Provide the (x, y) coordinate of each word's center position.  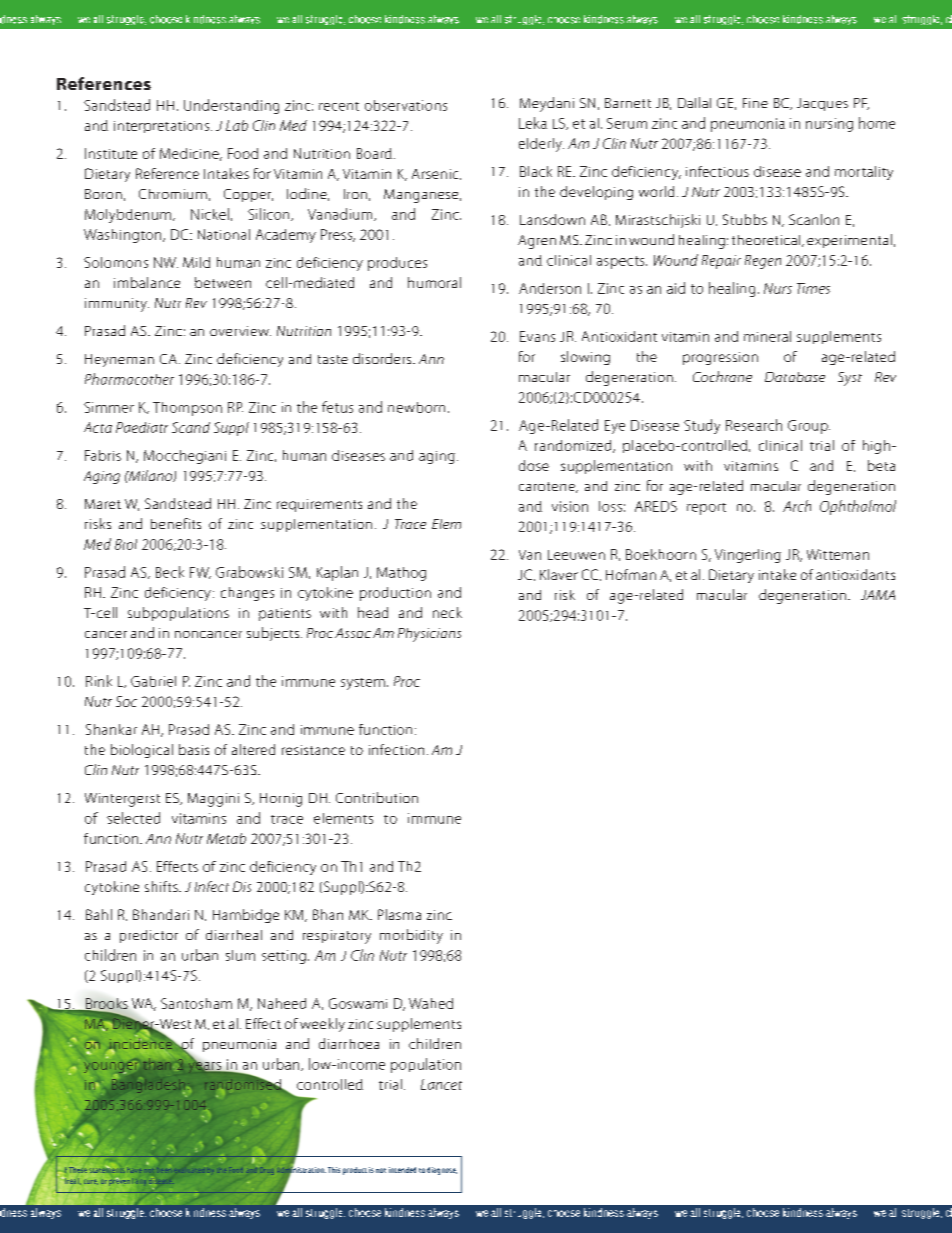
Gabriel (153, 681)
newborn (416, 407)
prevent (121, 1181)
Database (795, 377)
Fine (755, 103)
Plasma (399, 914)
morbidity (411, 936)
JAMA (878, 595)
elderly (541, 145)
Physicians (429, 635)
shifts (162, 886)
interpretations (161, 127)
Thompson (187, 409)
